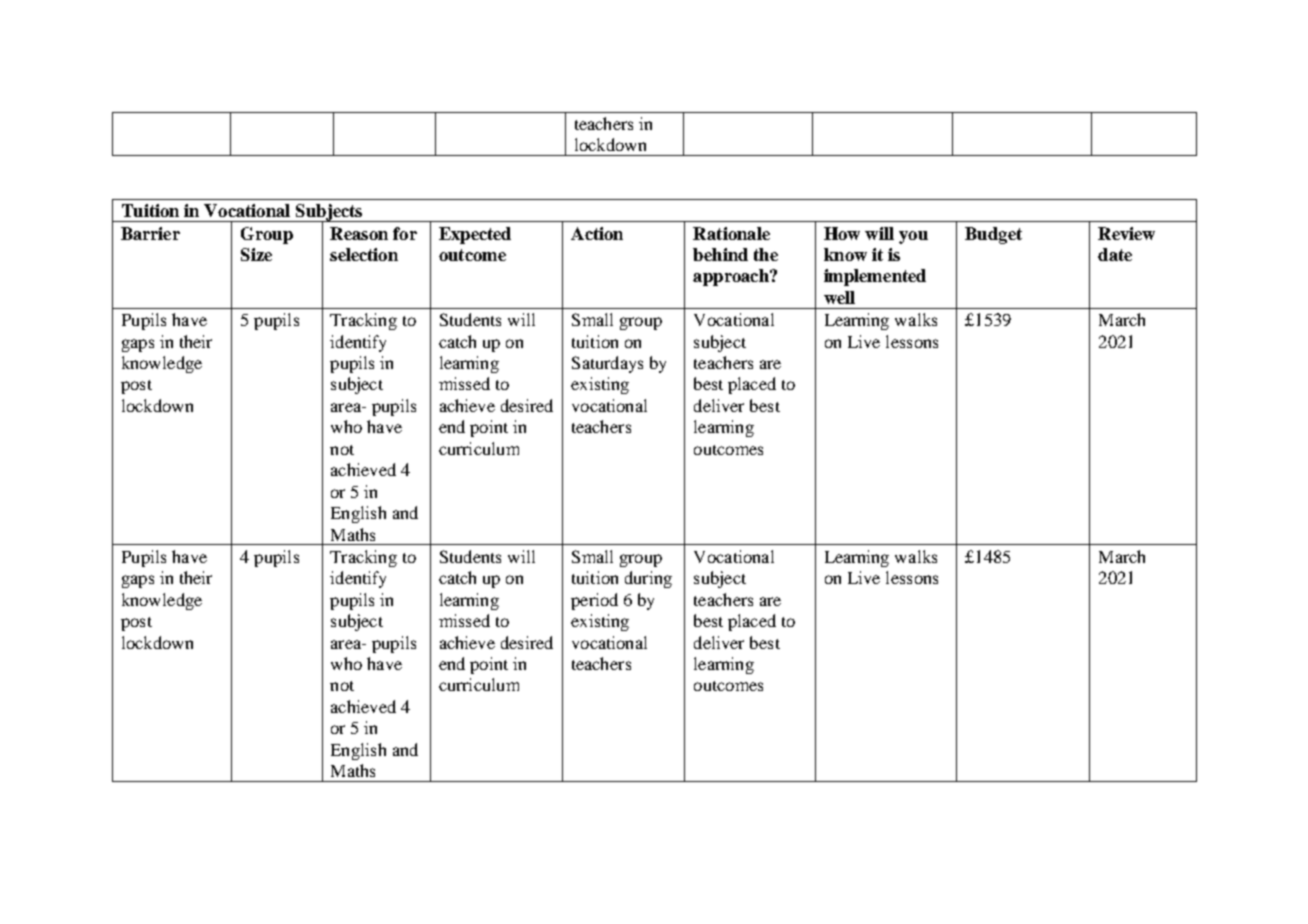 Image resolution: width=1308 pixels, height=924 pixels. I want to click on Size, so click(256, 254).
